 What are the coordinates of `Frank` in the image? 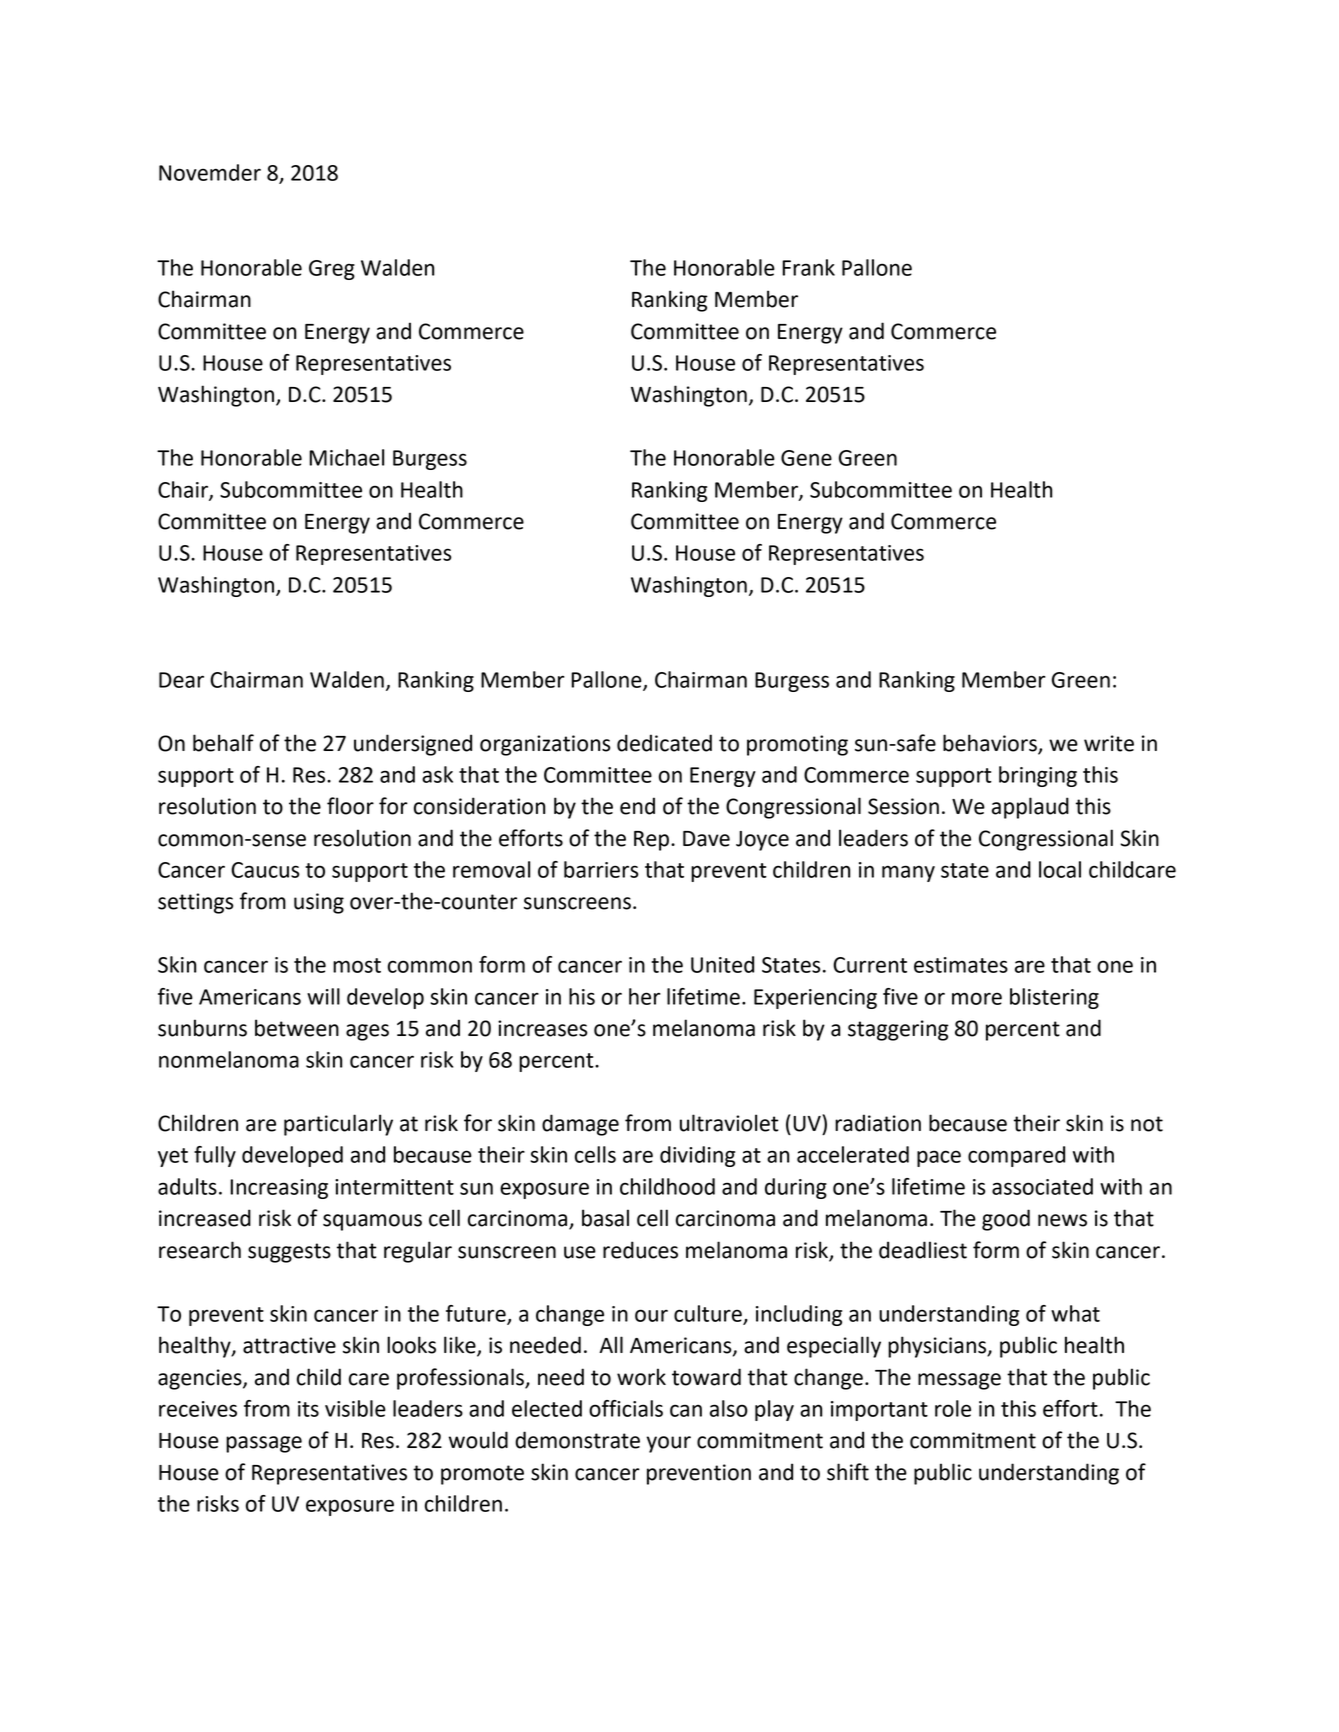 It's located at (808, 267).
